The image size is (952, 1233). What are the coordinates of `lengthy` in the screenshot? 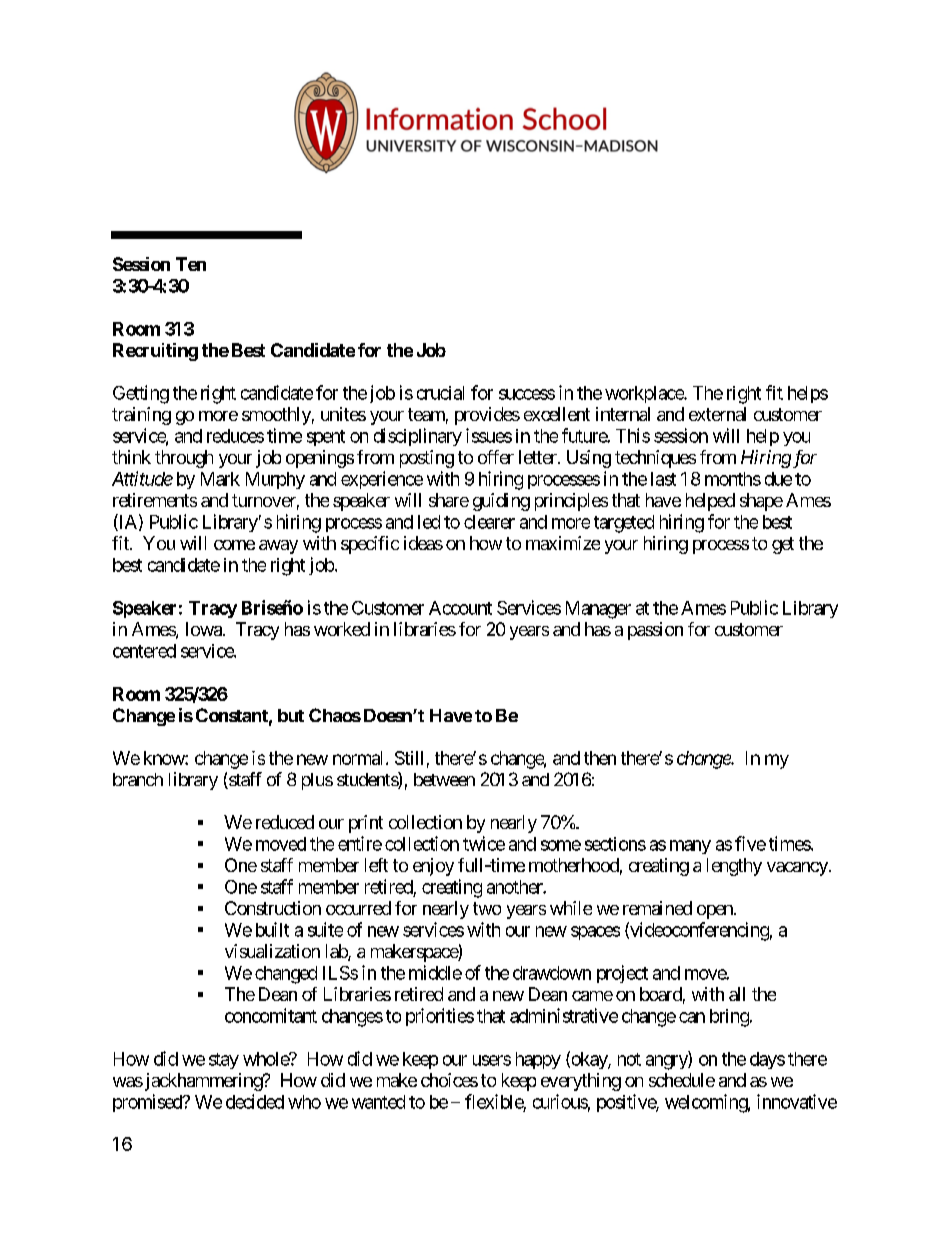 It's located at (734, 867).
